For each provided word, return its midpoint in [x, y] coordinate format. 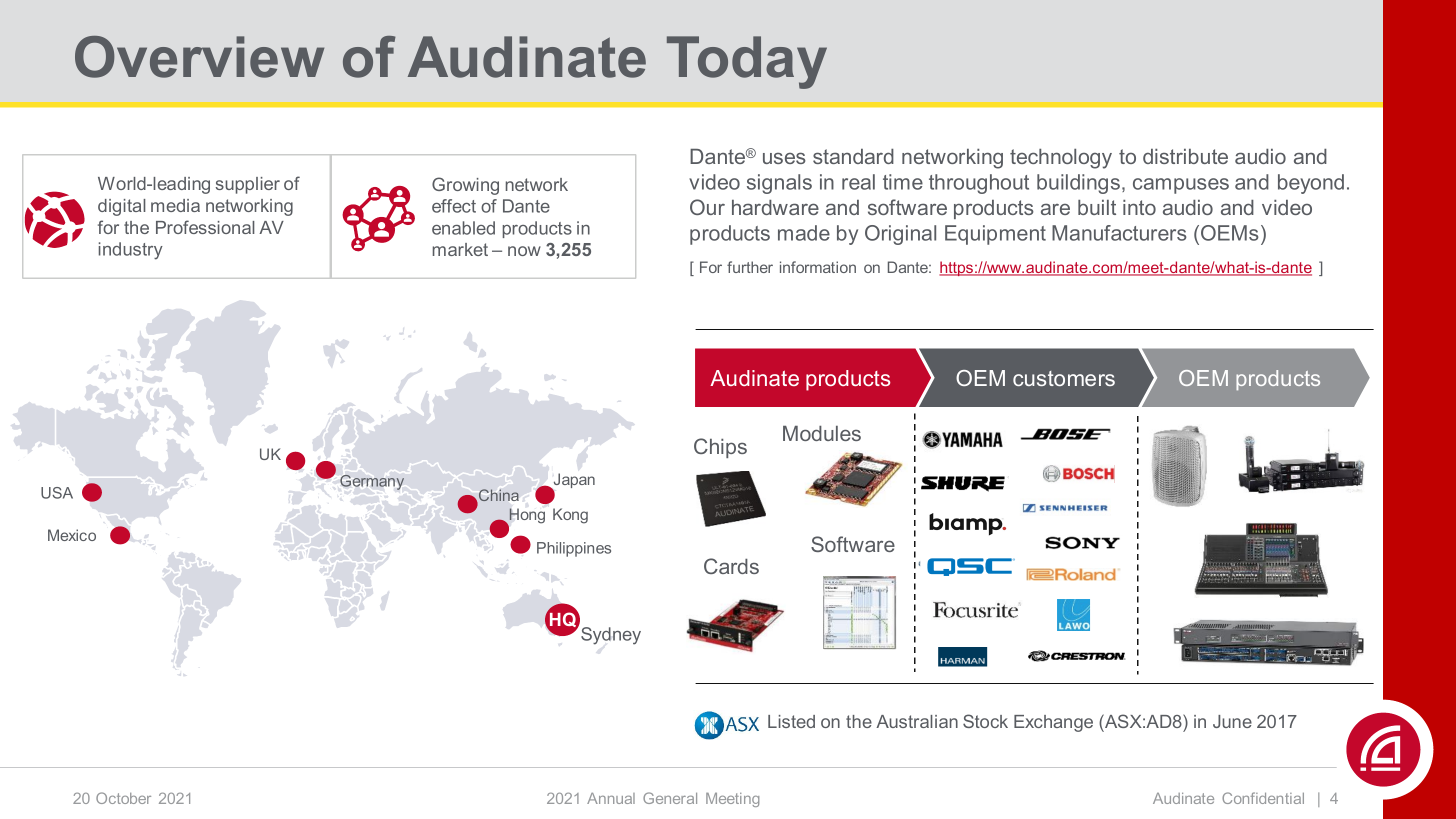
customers [1064, 378]
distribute [1185, 156]
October [123, 798]
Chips [720, 448]
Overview [199, 57]
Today [747, 62]
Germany [372, 482]
